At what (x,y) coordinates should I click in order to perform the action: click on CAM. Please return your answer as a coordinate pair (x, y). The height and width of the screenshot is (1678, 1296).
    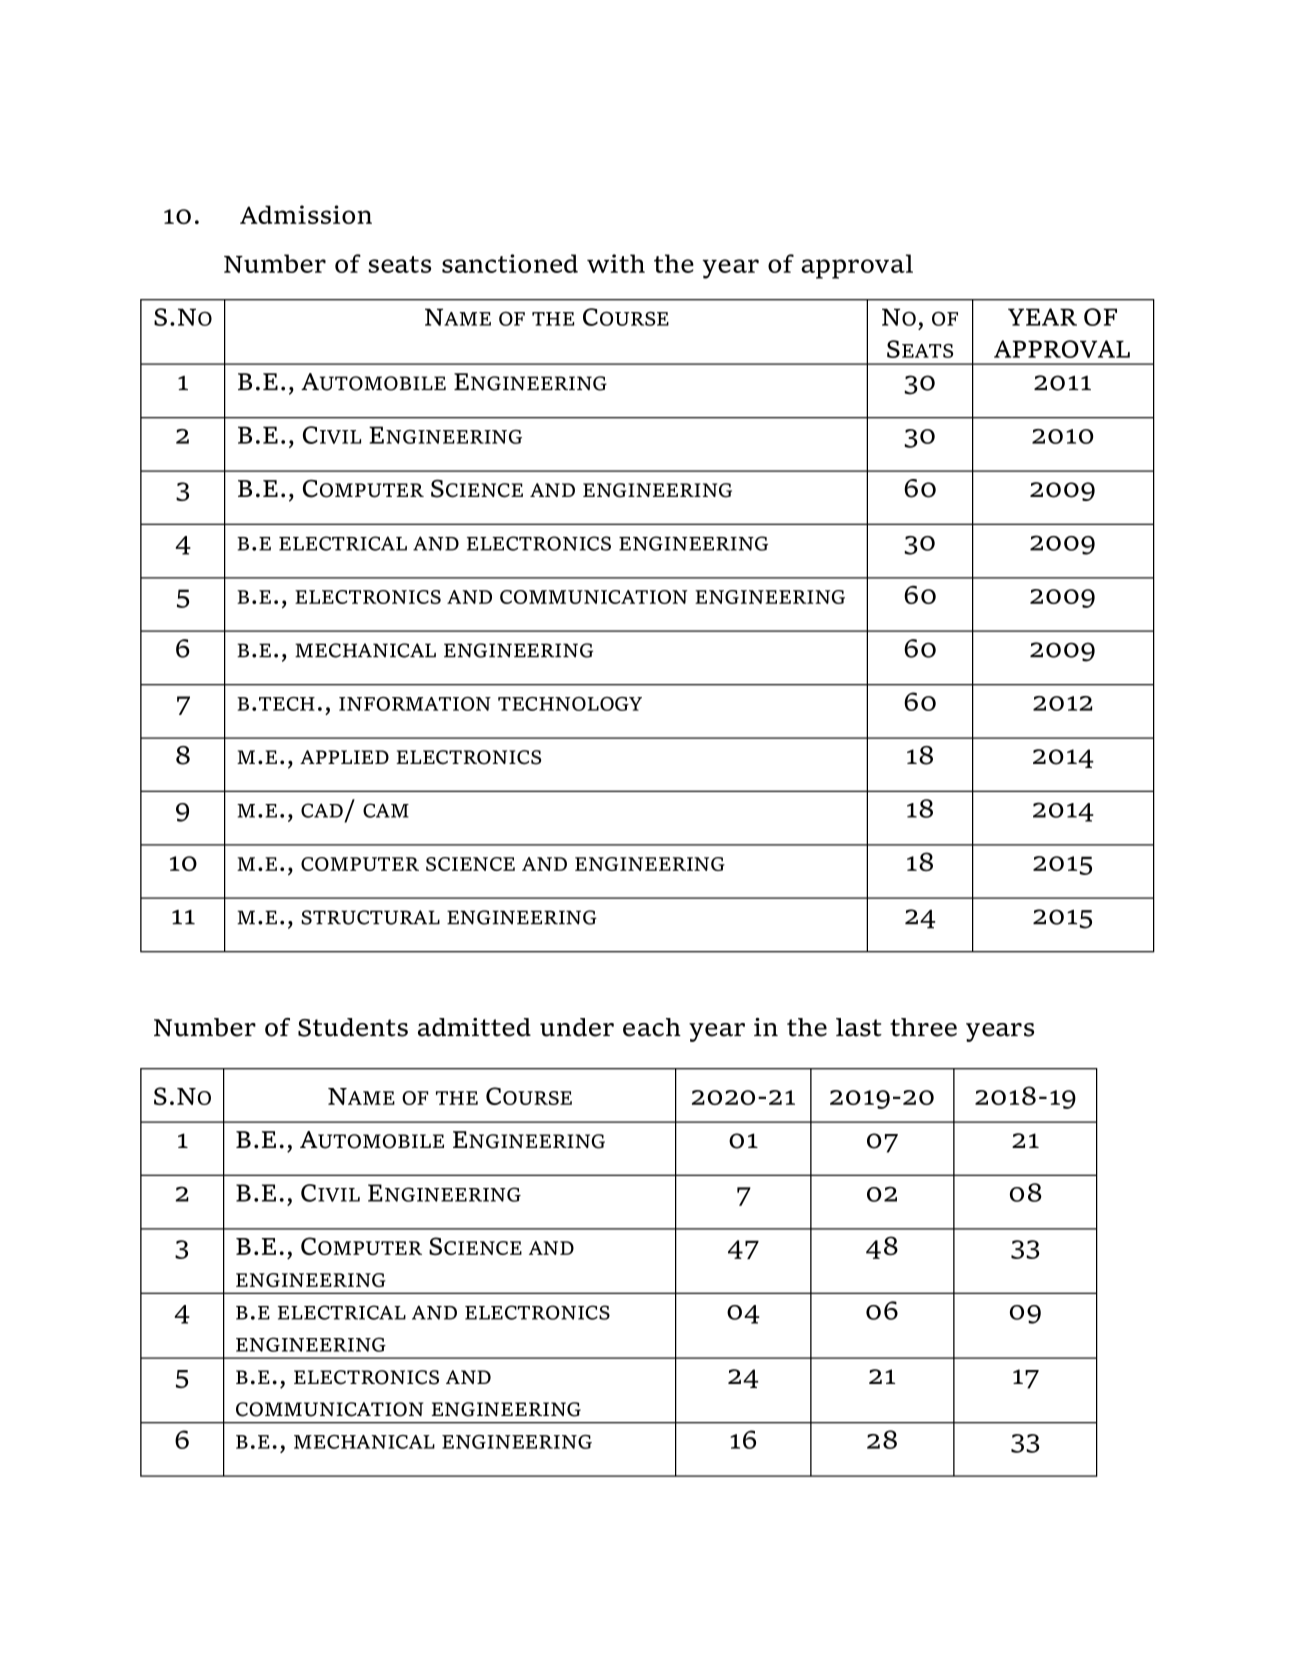
    Looking at the image, I should click on (386, 810).
